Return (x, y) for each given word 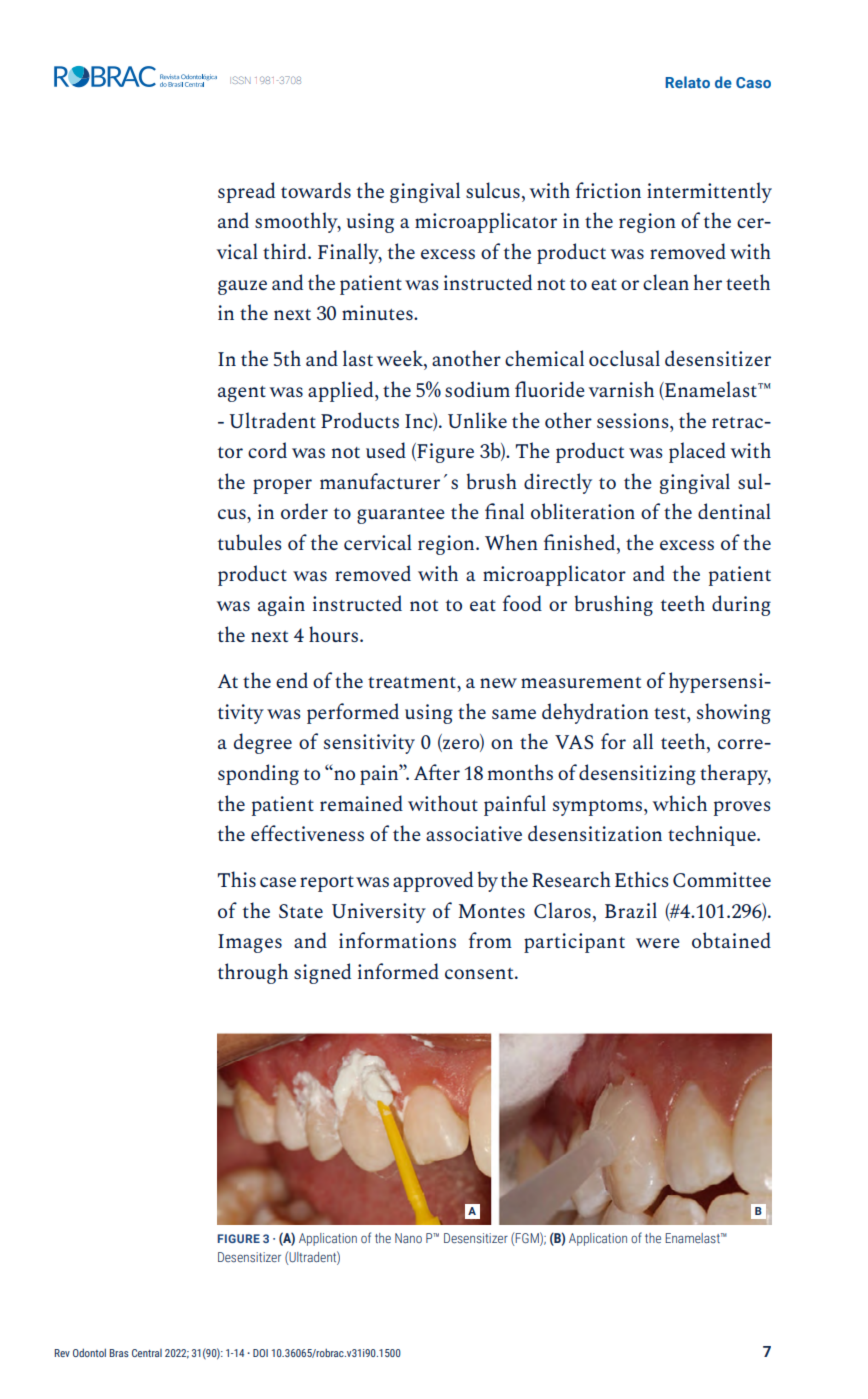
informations (397, 940)
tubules (250, 542)
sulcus (493, 190)
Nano (408, 1238)
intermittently (709, 192)
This (237, 879)
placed (697, 452)
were (658, 943)
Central (147, 1353)
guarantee (401, 516)
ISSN (240, 80)
